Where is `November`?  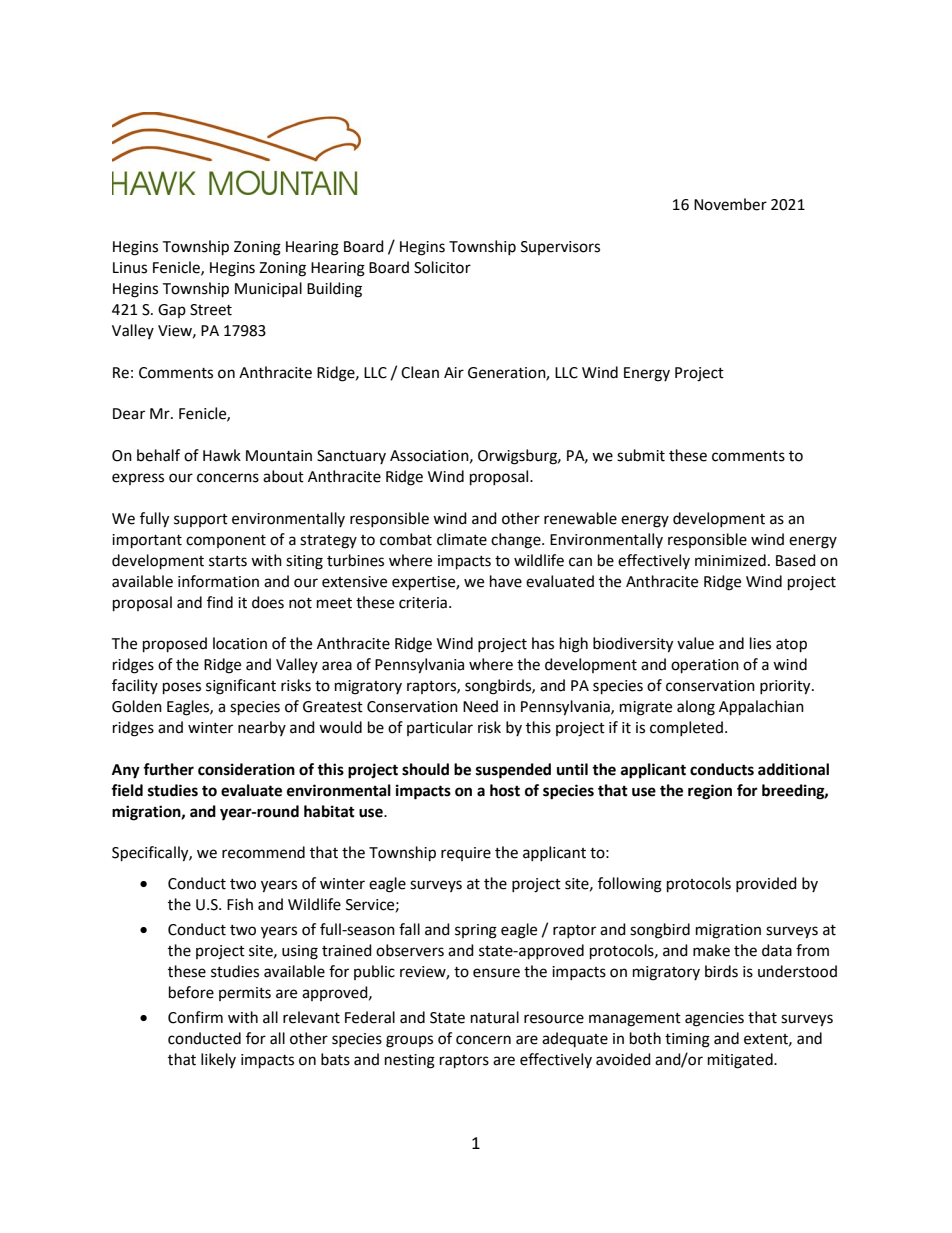
November is located at coordinates (730, 204).
